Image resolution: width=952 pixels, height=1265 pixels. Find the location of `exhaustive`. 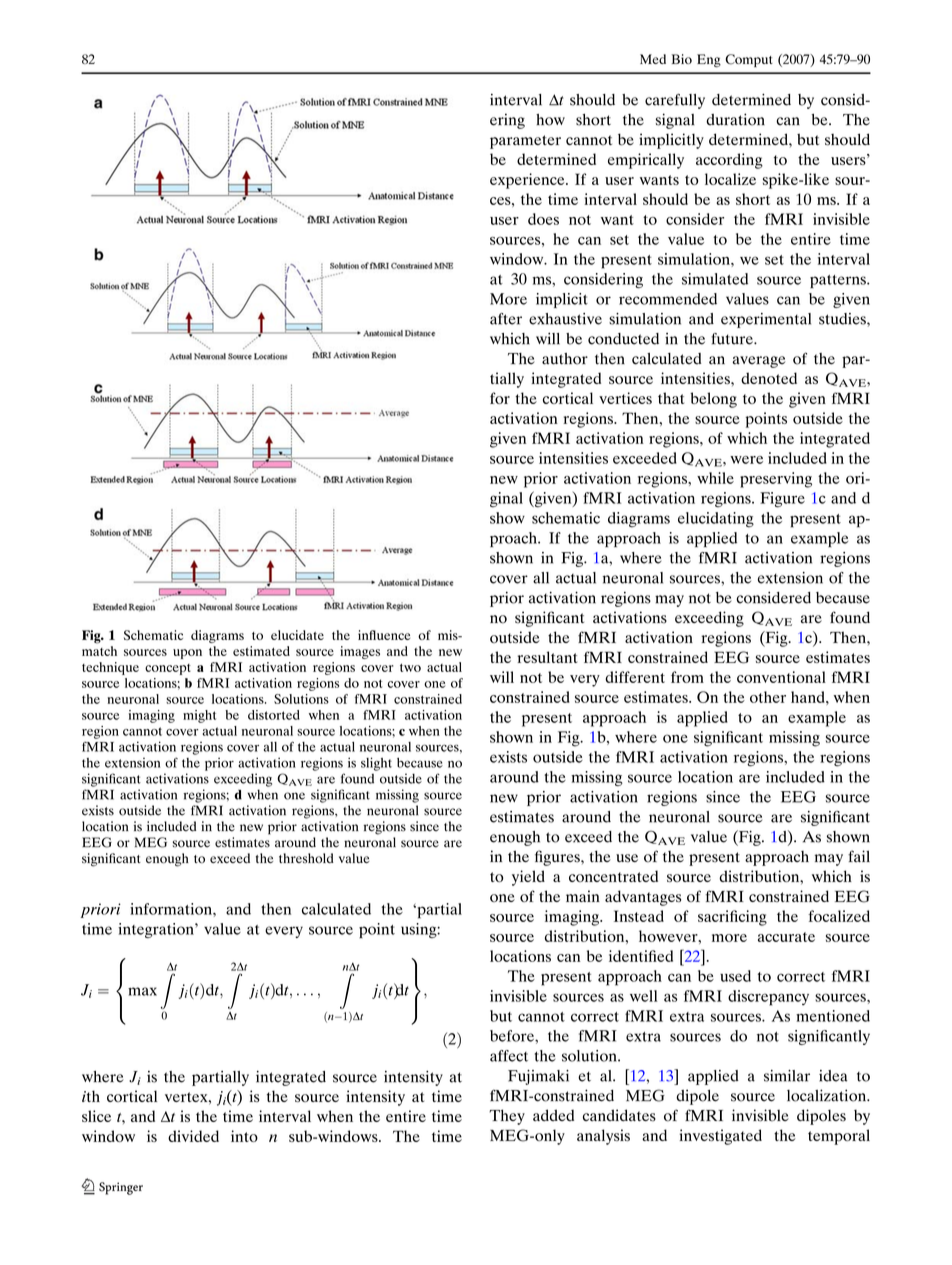

exhaustive is located at coordinates (565, 319).
